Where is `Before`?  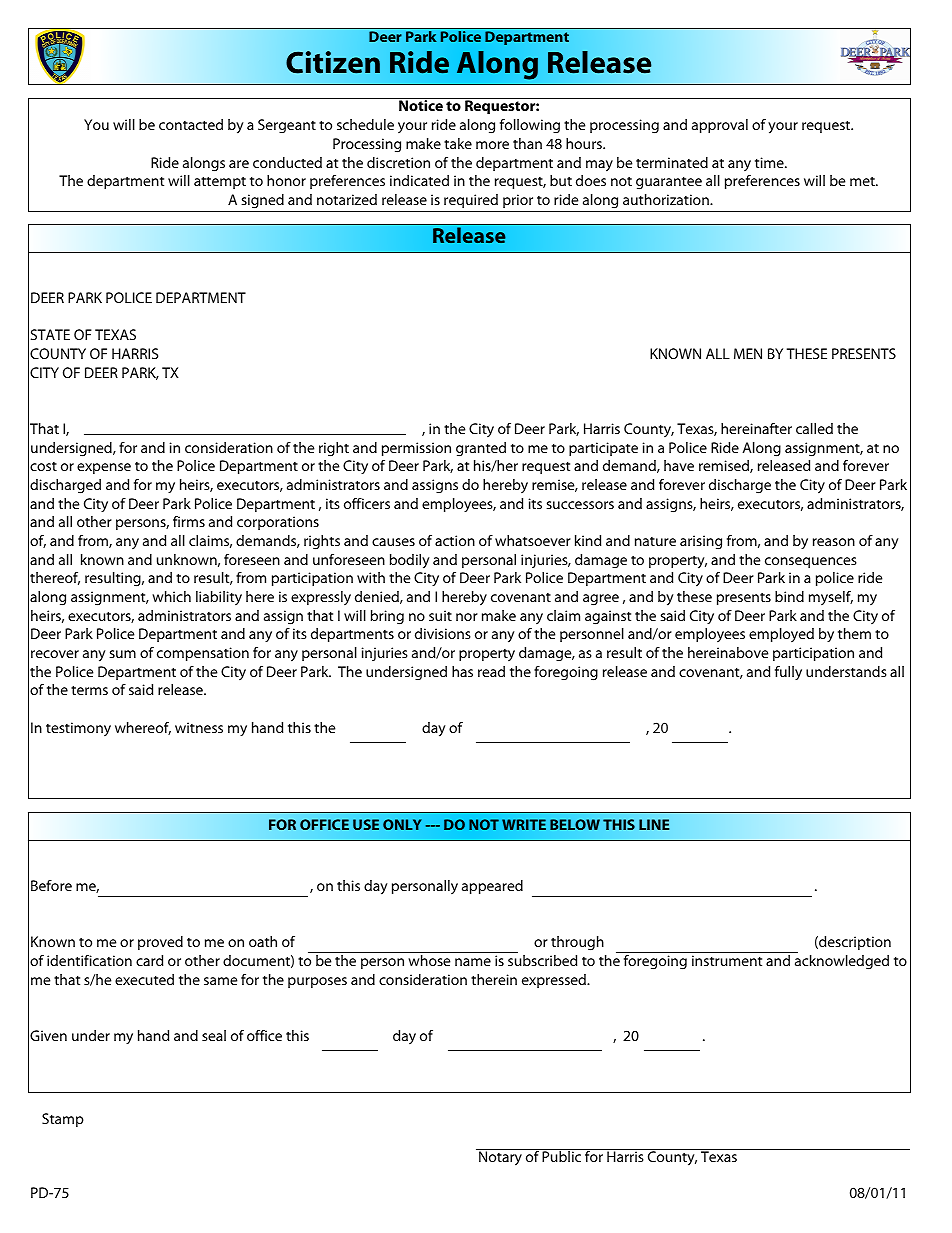
Before is located at coordinates (51, 885).
